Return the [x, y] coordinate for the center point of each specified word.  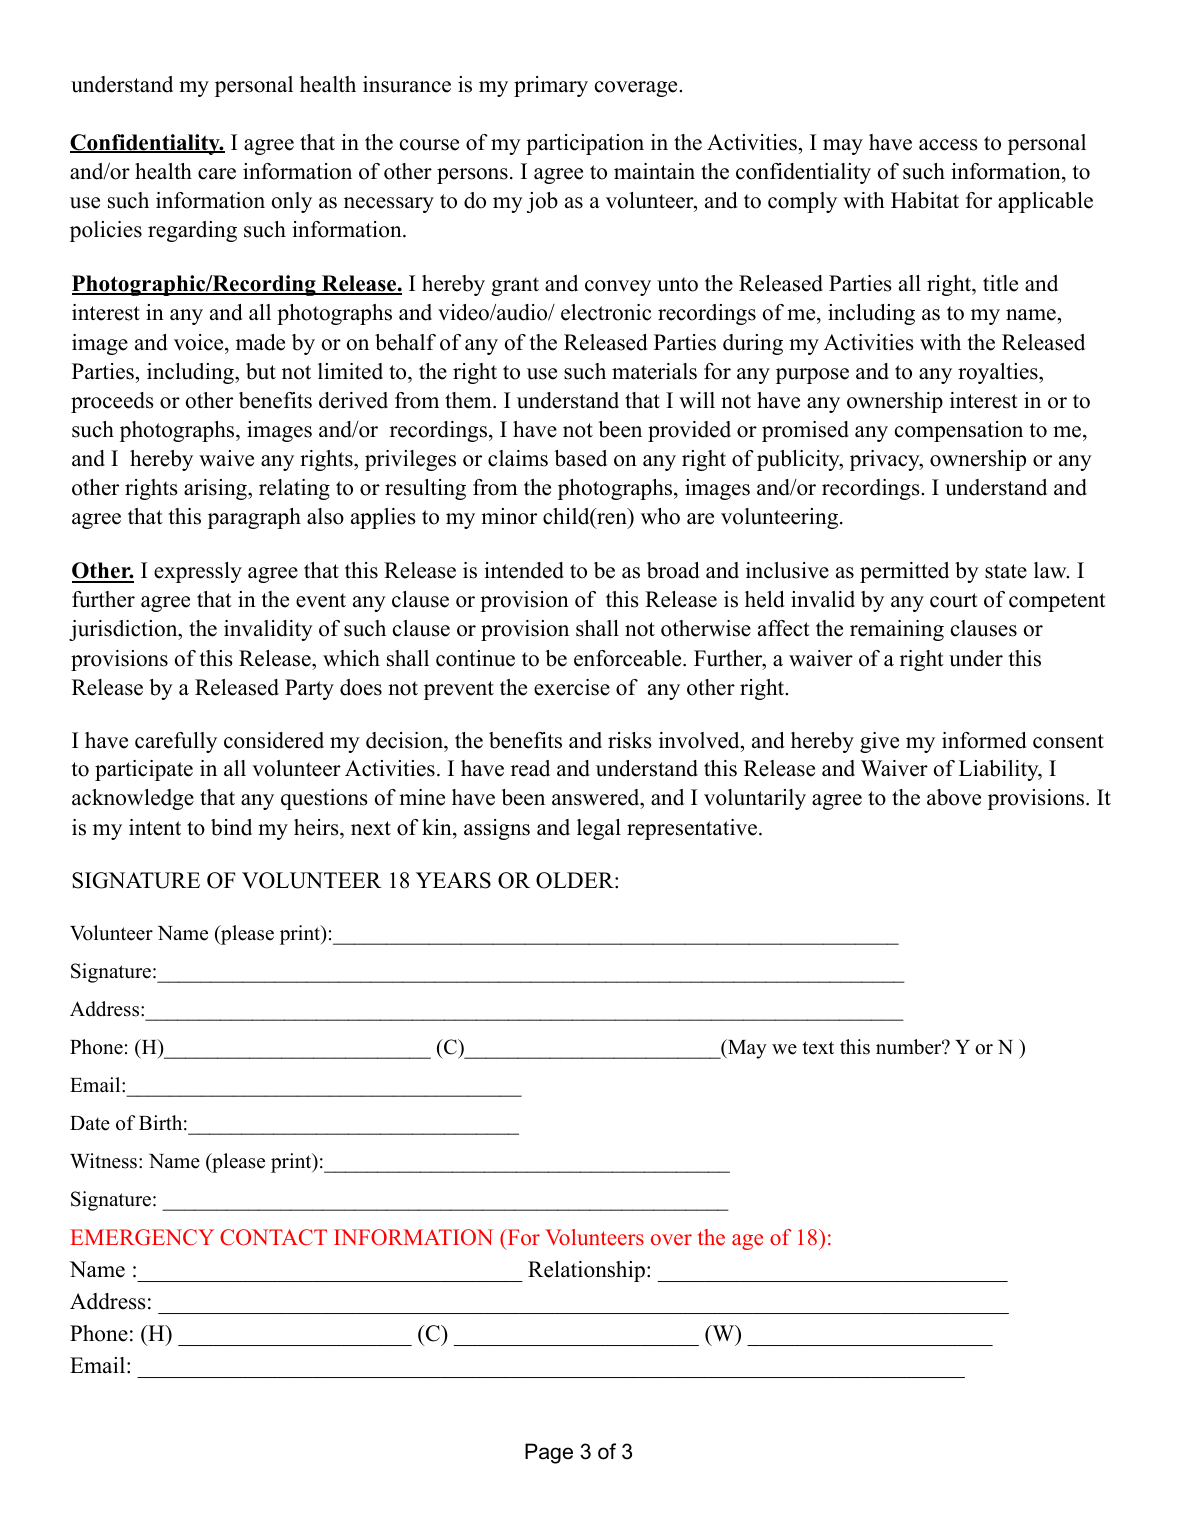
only [292, 202]
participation [585, 144]
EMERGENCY [142, 1237]
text [818, 1048]
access [948, 145]
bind [231, 827]
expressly [198, 572]
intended [524, 570]
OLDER [576, 880]
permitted [904, 572]
